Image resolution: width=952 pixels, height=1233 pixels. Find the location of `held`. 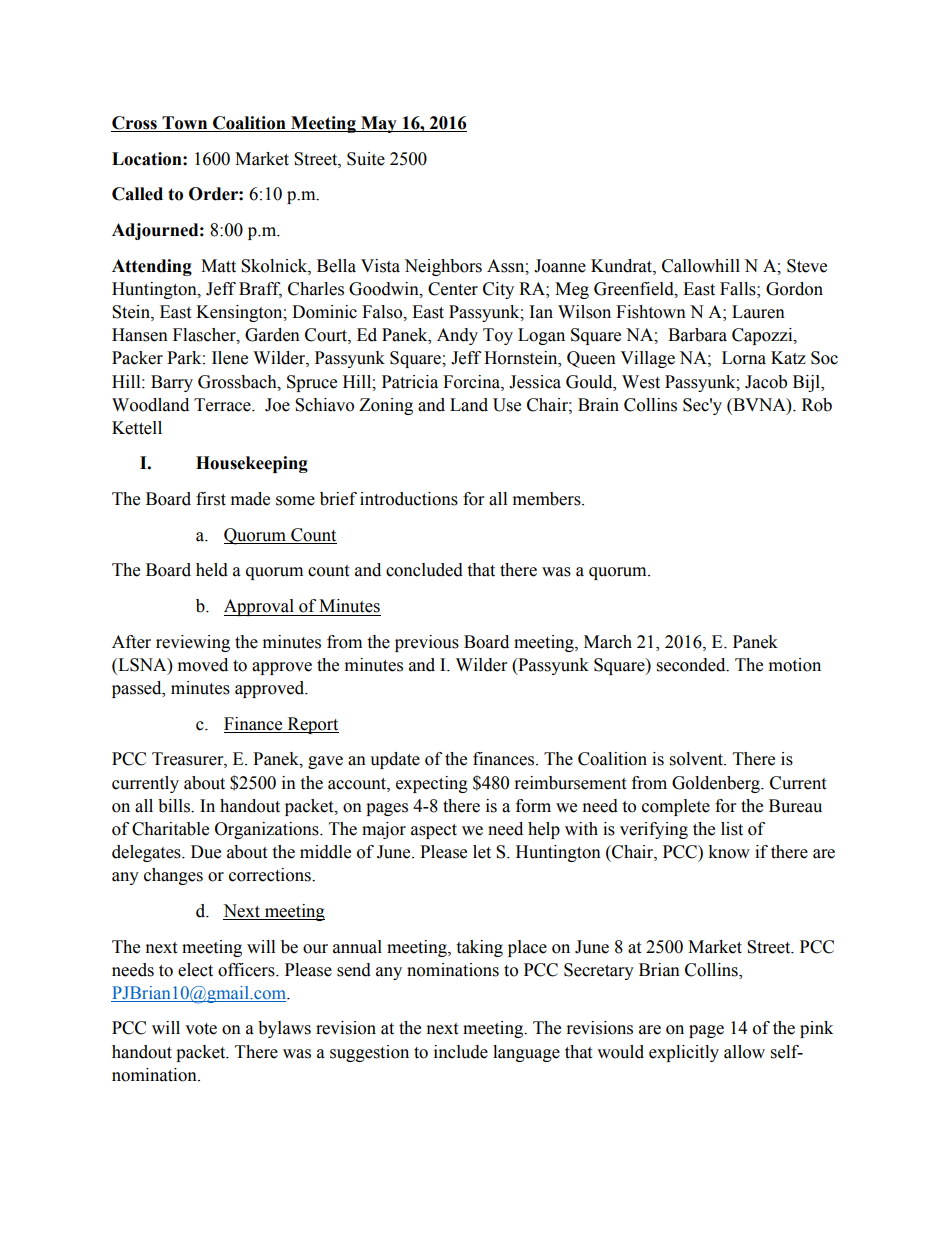

held is located at coordinates (212, 570).
